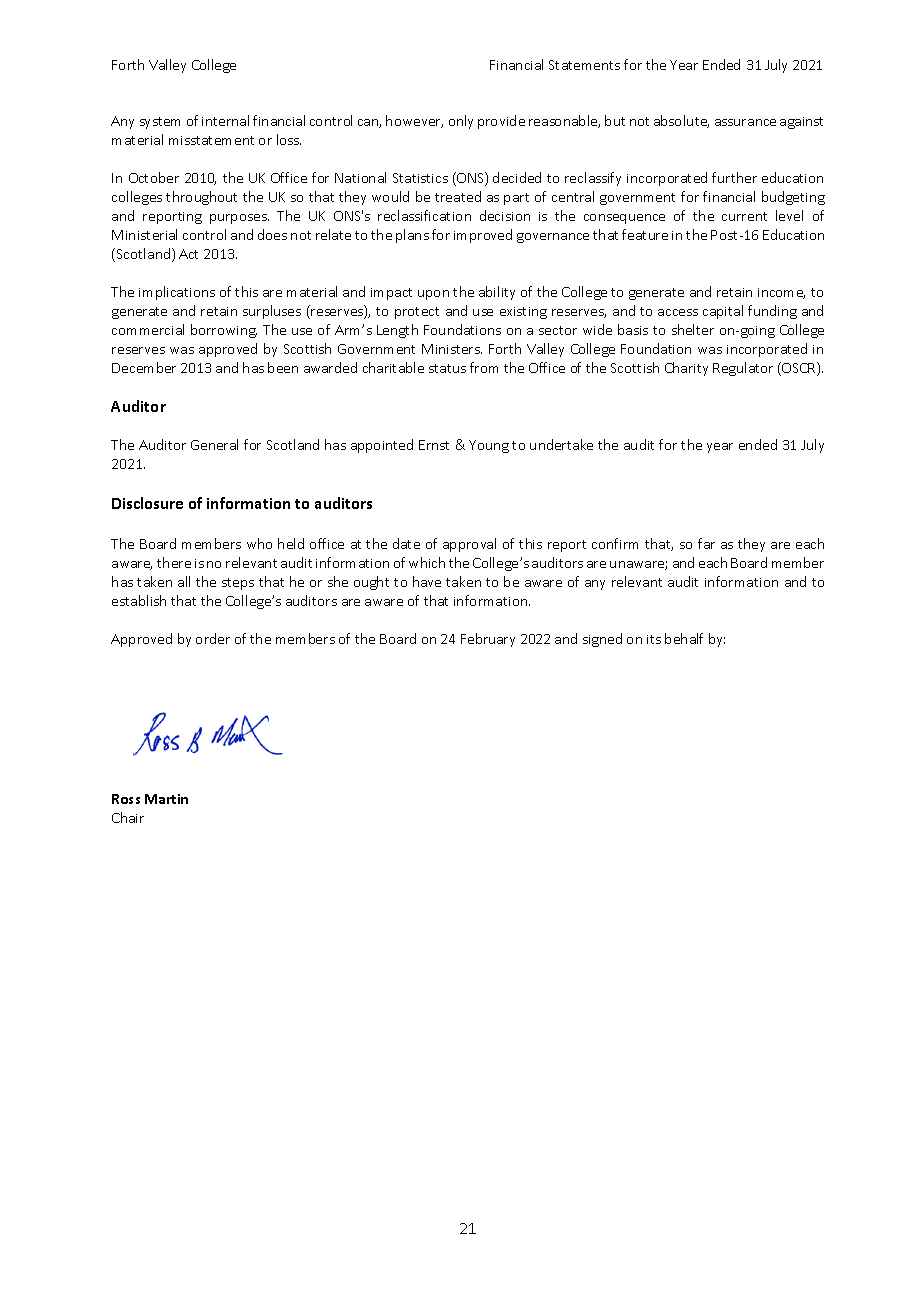 Image resolution: width=924 pixels, height=1308 pixels. I want to click on General, so click(214, 444).
